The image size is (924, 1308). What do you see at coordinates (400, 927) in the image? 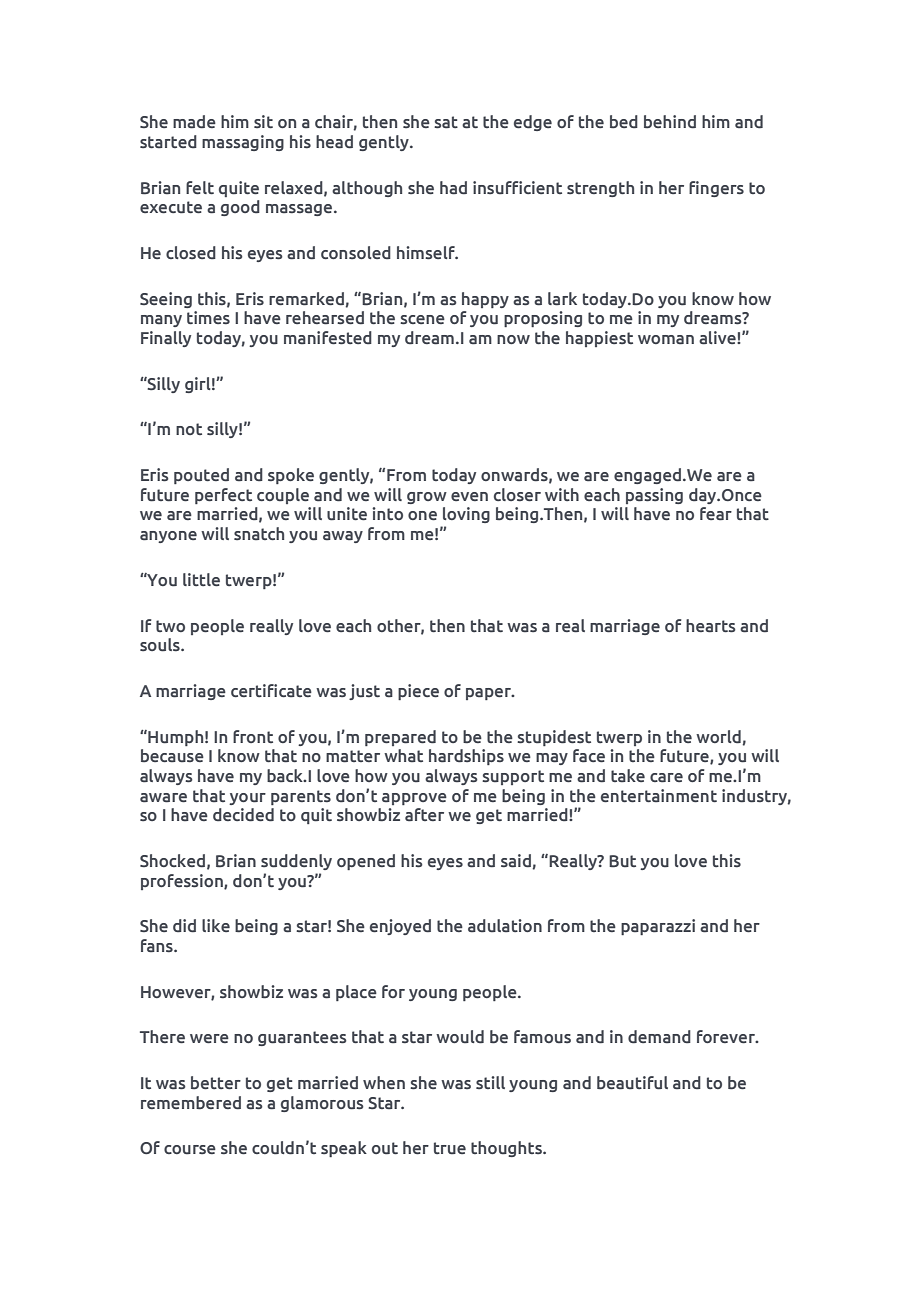
I see `enjoyed` at bounding box center [400, 927].
